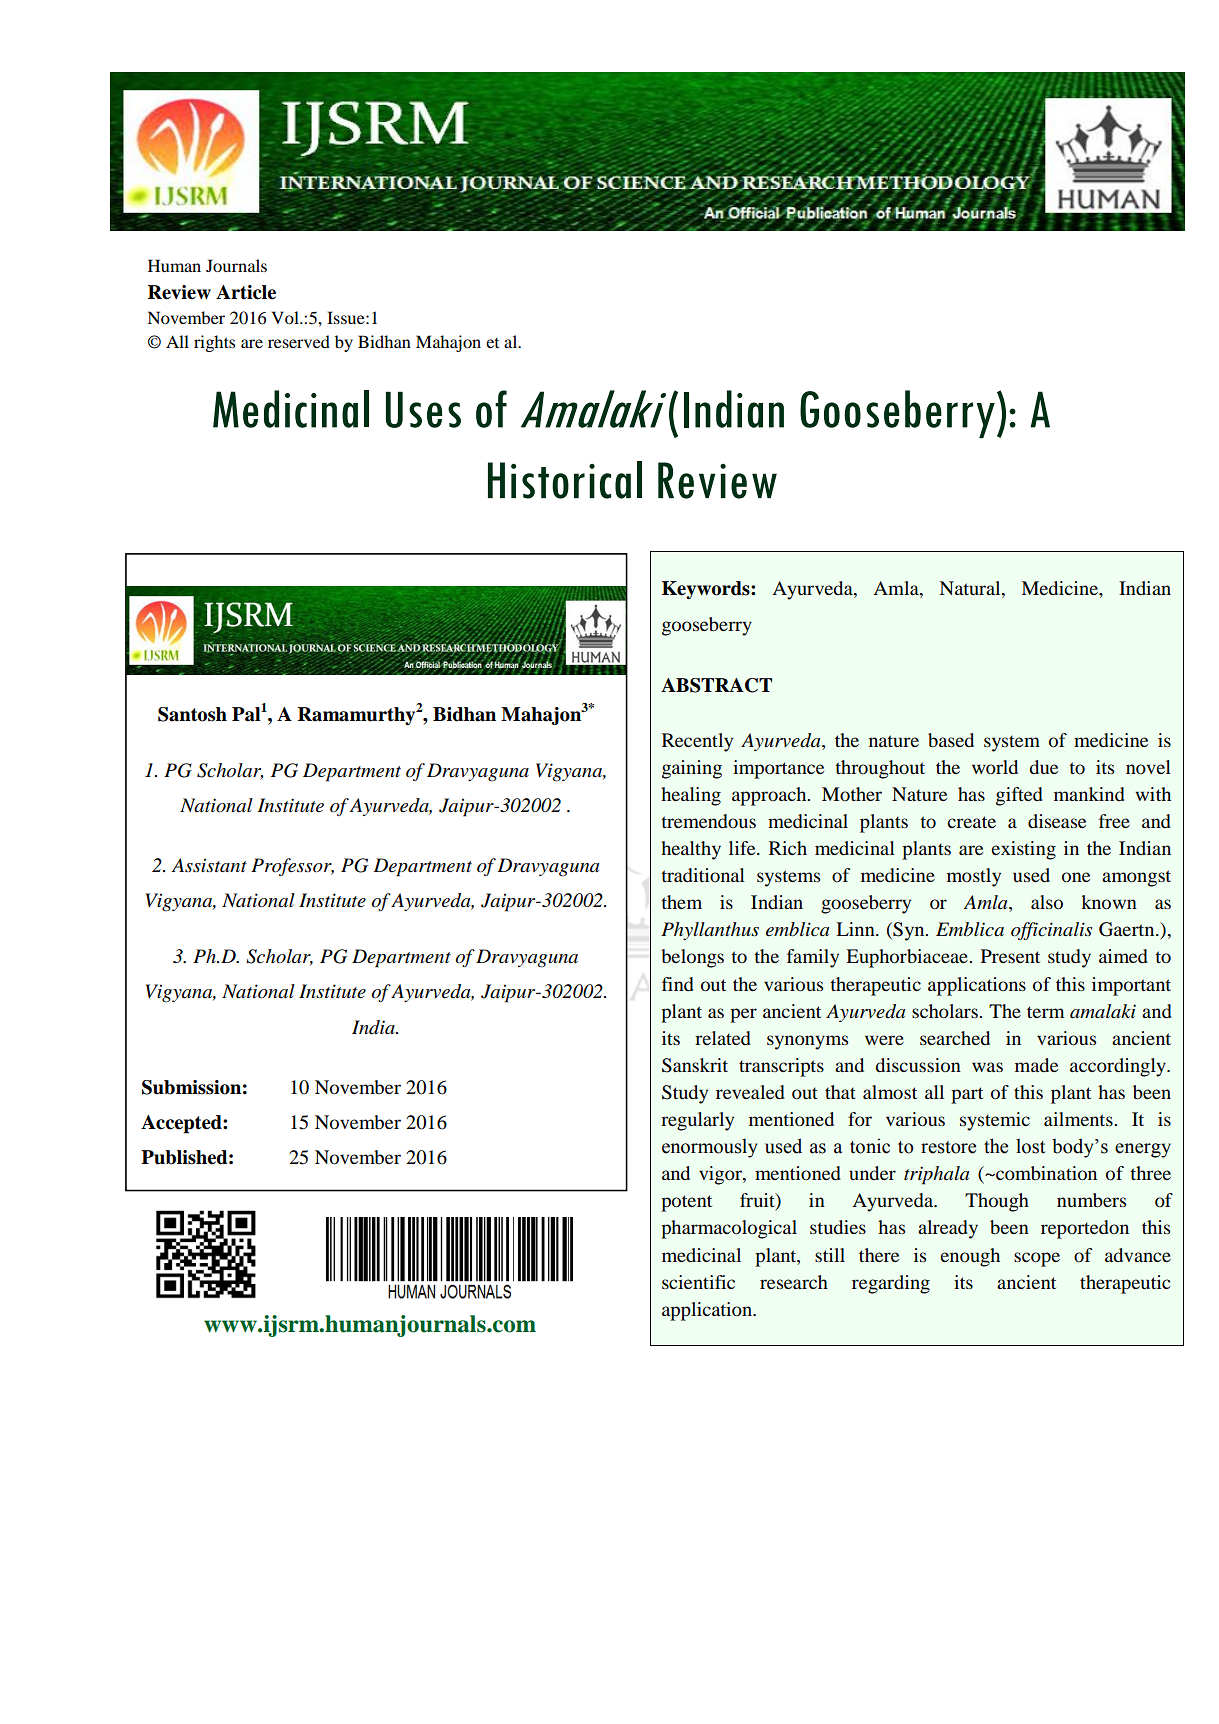 The width and height of the screenshot is (1219, 1724). What do you see at coordinates (723, 1038) in the screenshot?
I see `related` at bounding box center [723, 1038].
